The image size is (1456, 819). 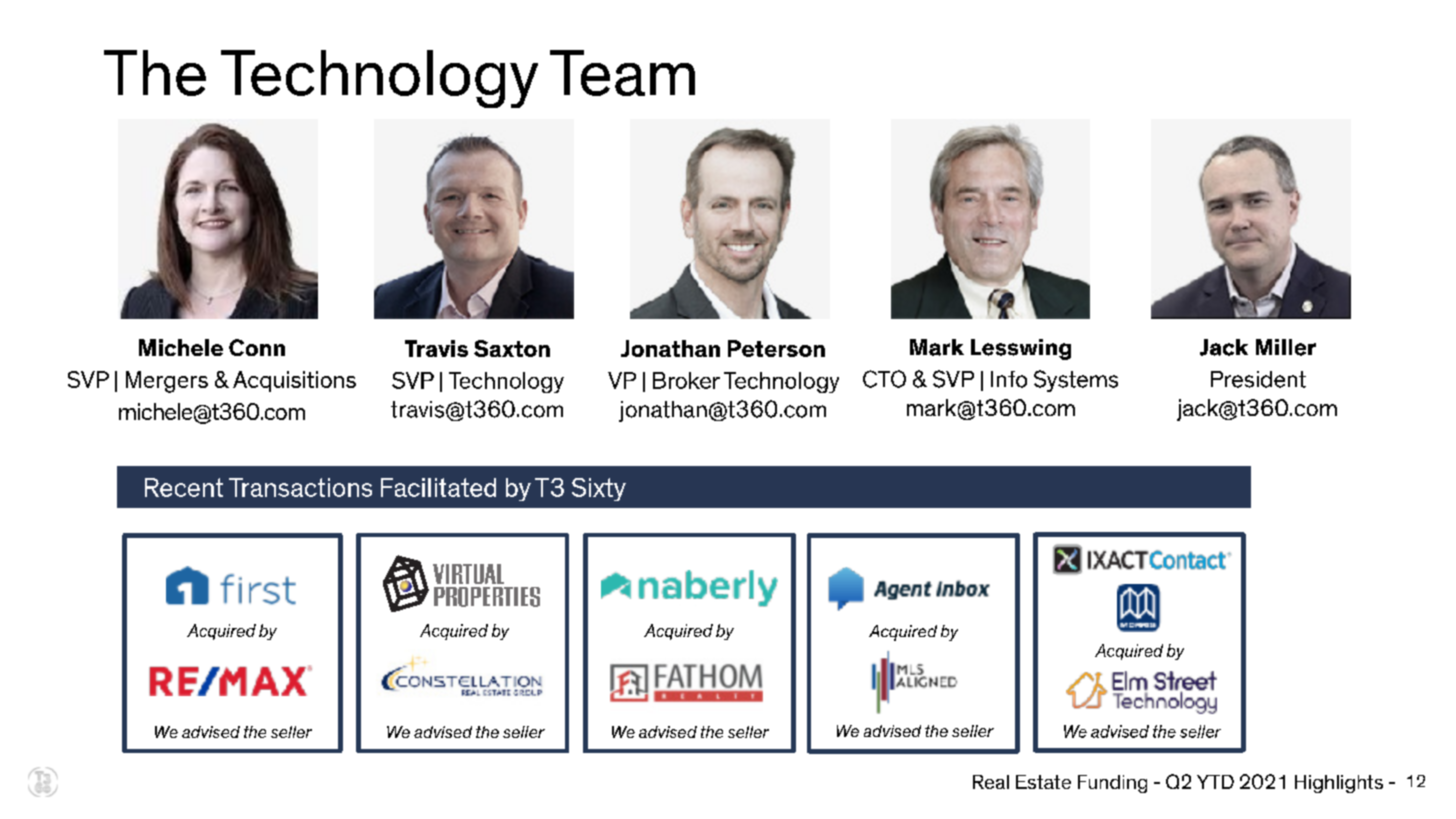 I want to click on Conn, so click(x=257, y=347).
